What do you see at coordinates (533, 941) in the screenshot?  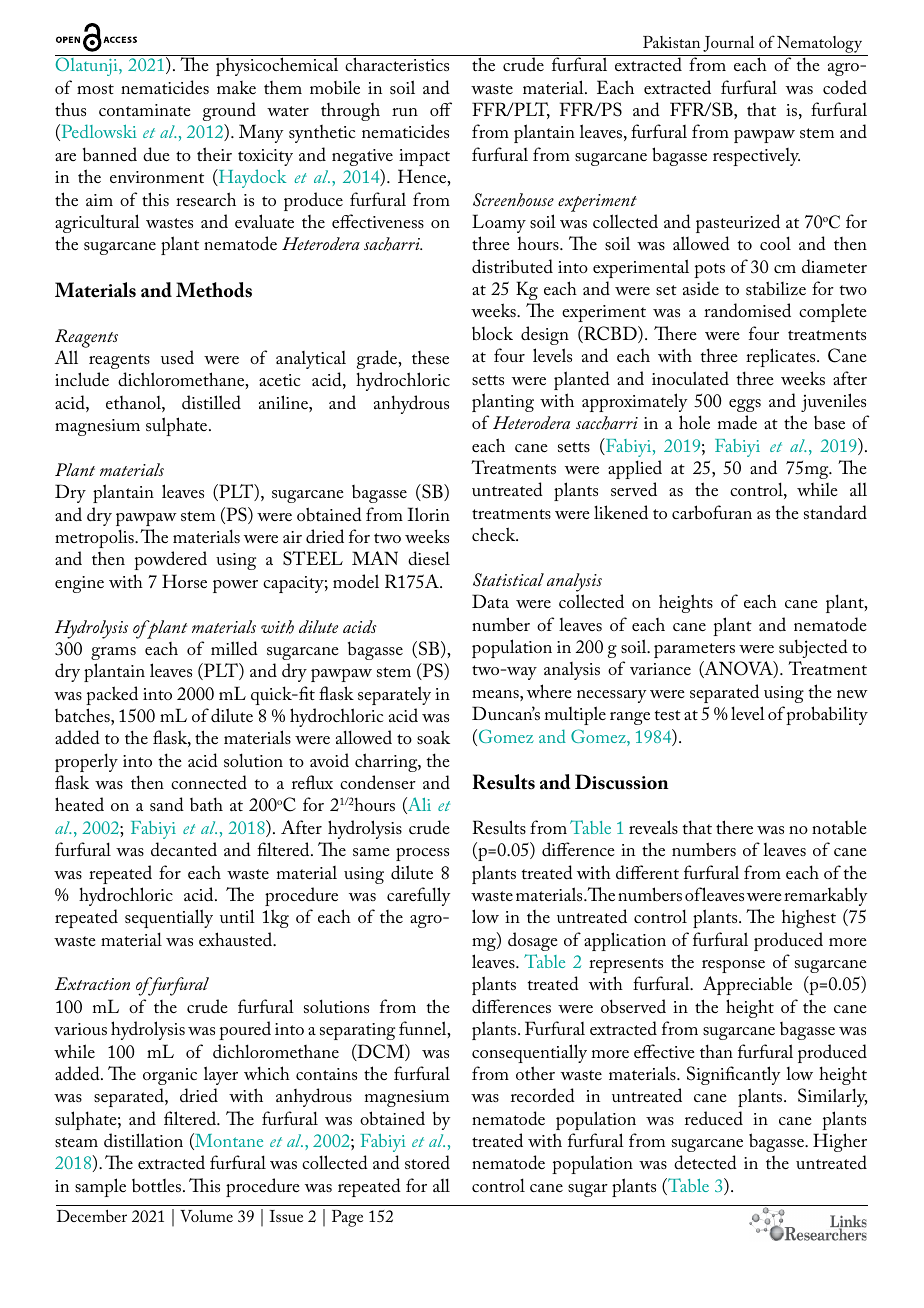 I see `dosage` at bounding box center [533, 941].
